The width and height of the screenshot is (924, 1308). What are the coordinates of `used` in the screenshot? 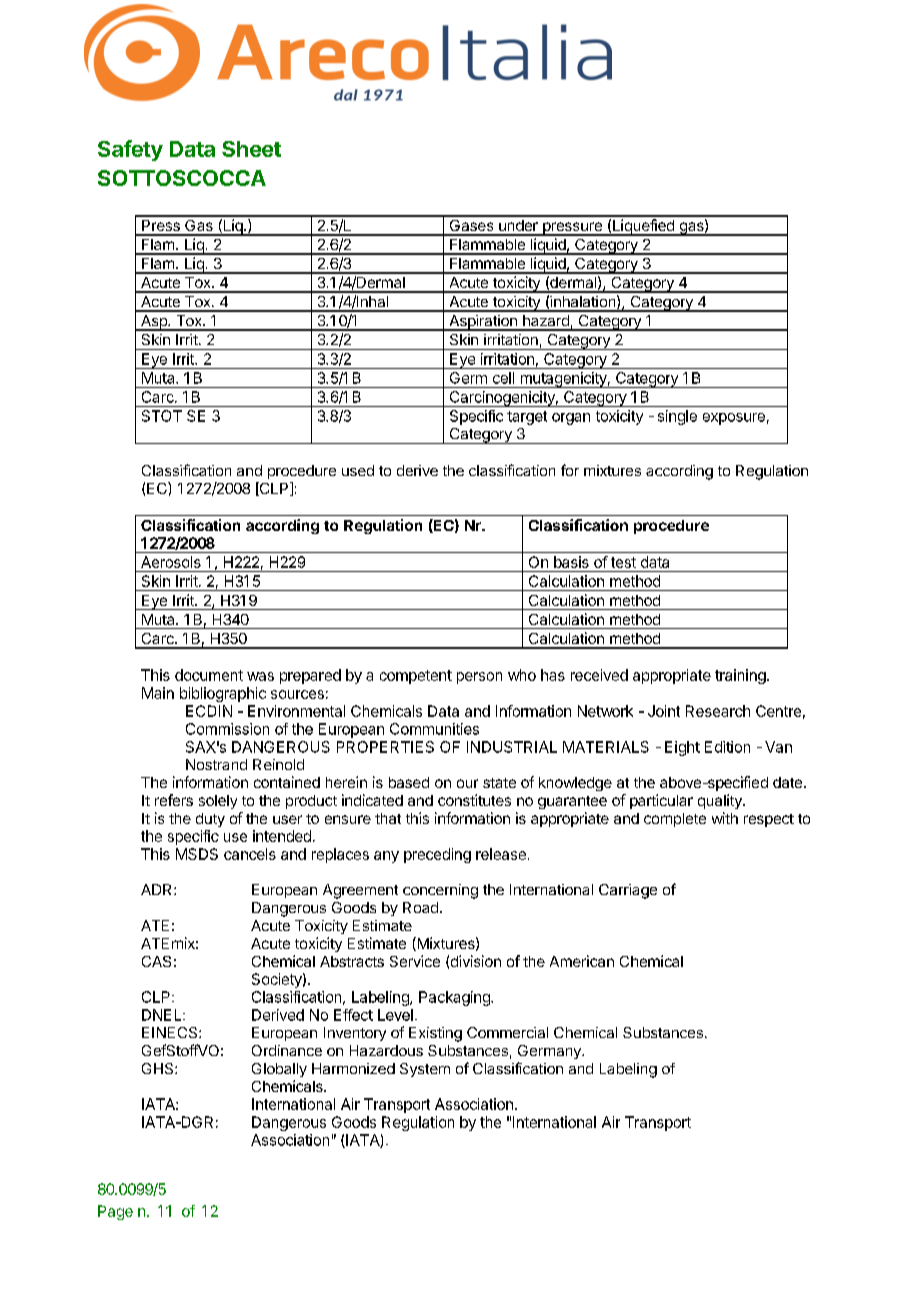 It's located at (358, 470).
